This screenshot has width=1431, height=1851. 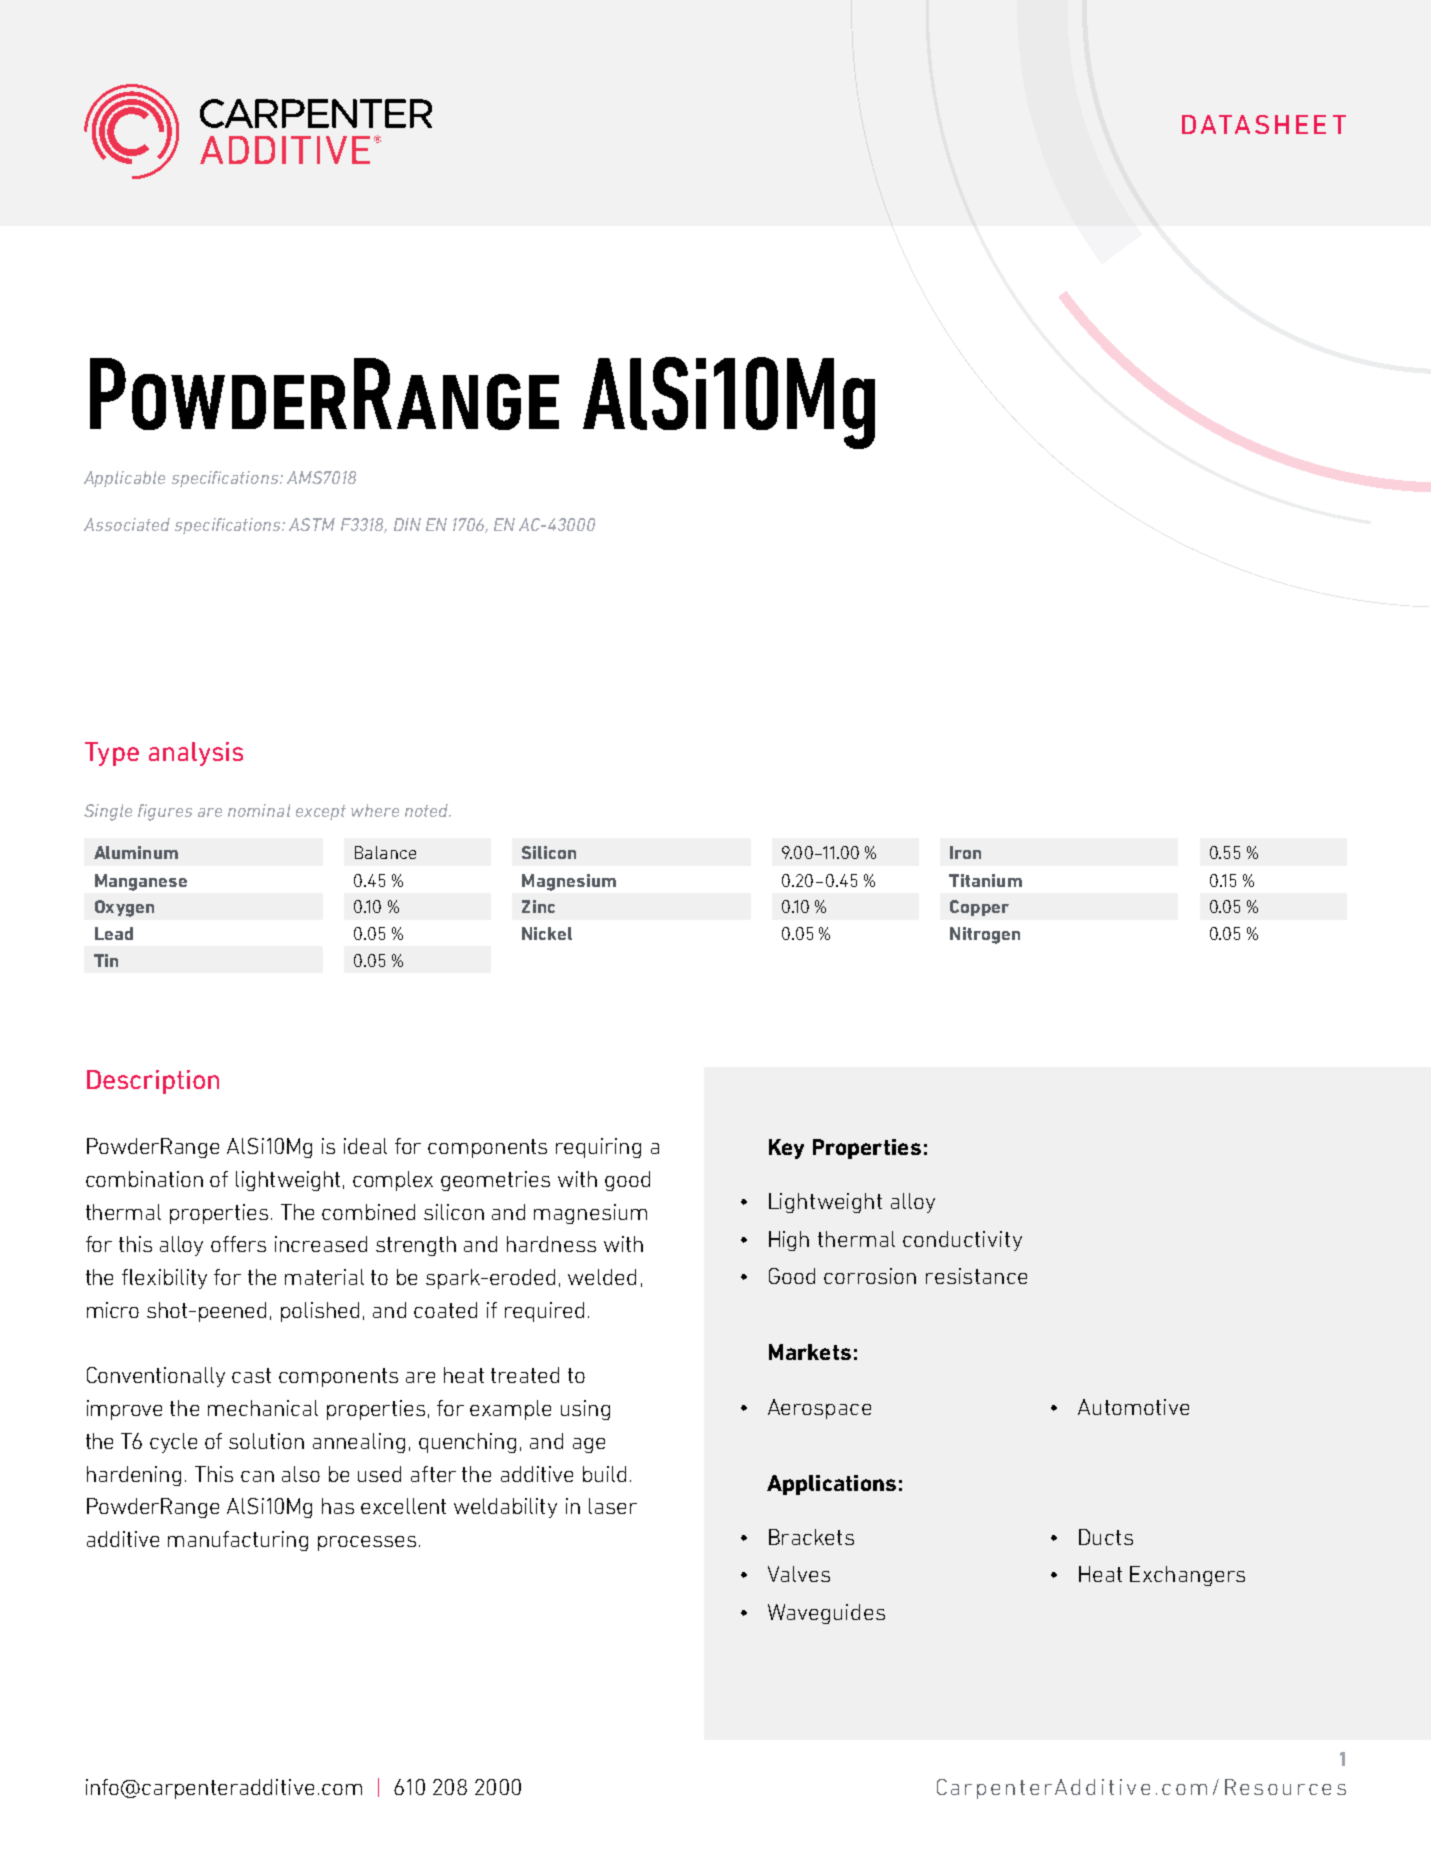 What do you see at coordinates (407, 524) in the screenshot?
I see `DIN` at bounding box center [407, 524].
